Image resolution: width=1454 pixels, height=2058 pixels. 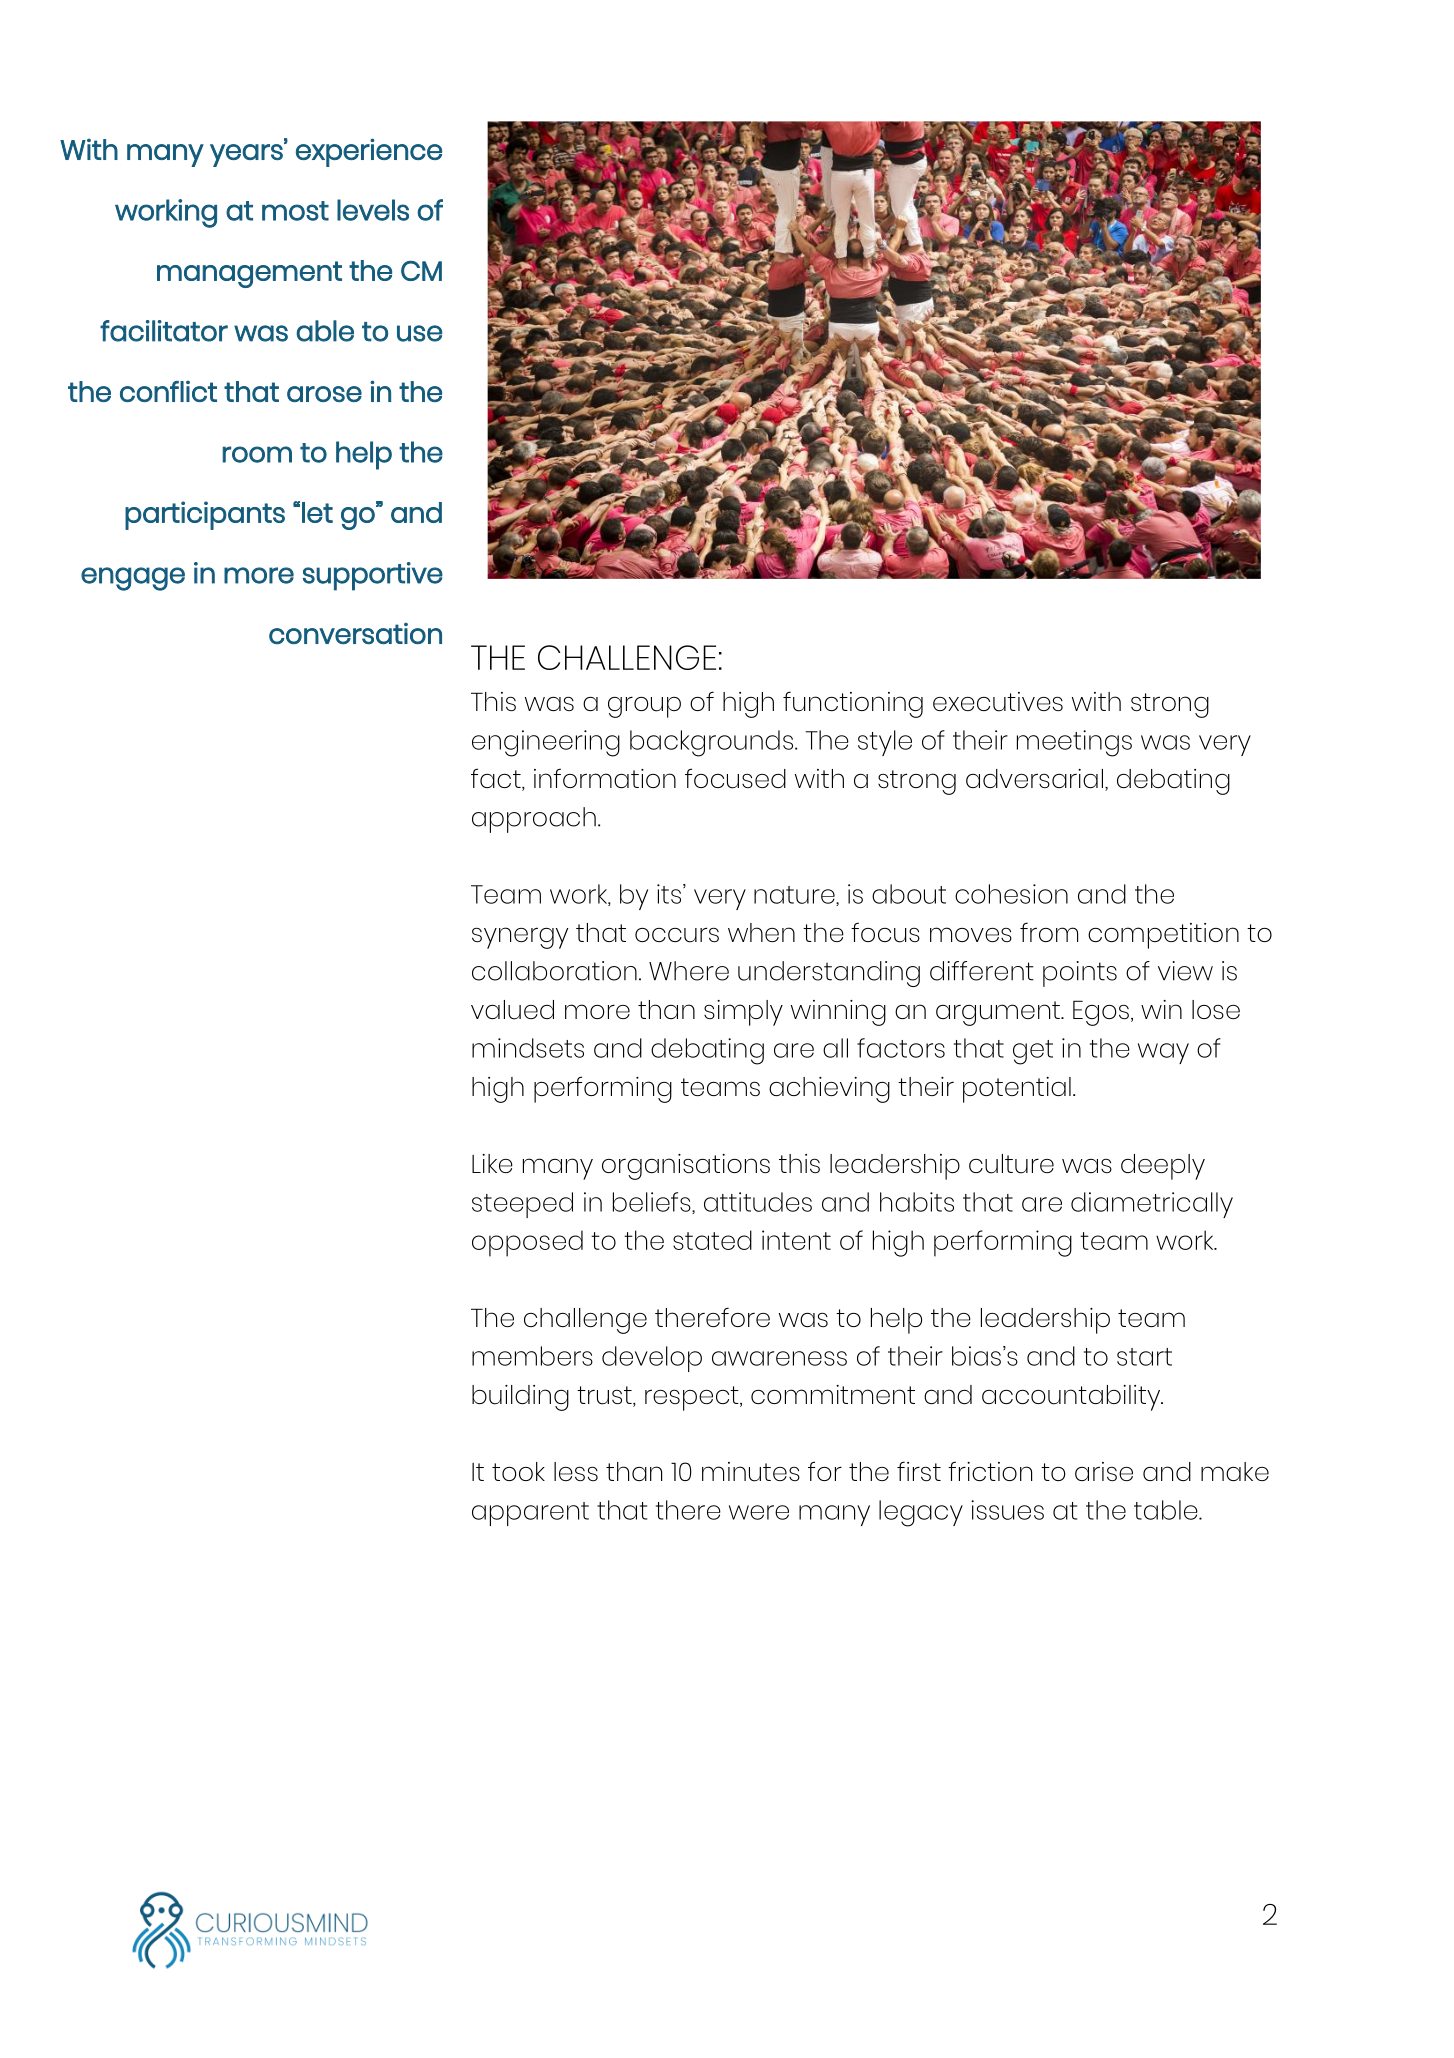 What do you see at coordinates (644, 707) in the screenshot?
I see `group` at bounding box center [644, 707].
